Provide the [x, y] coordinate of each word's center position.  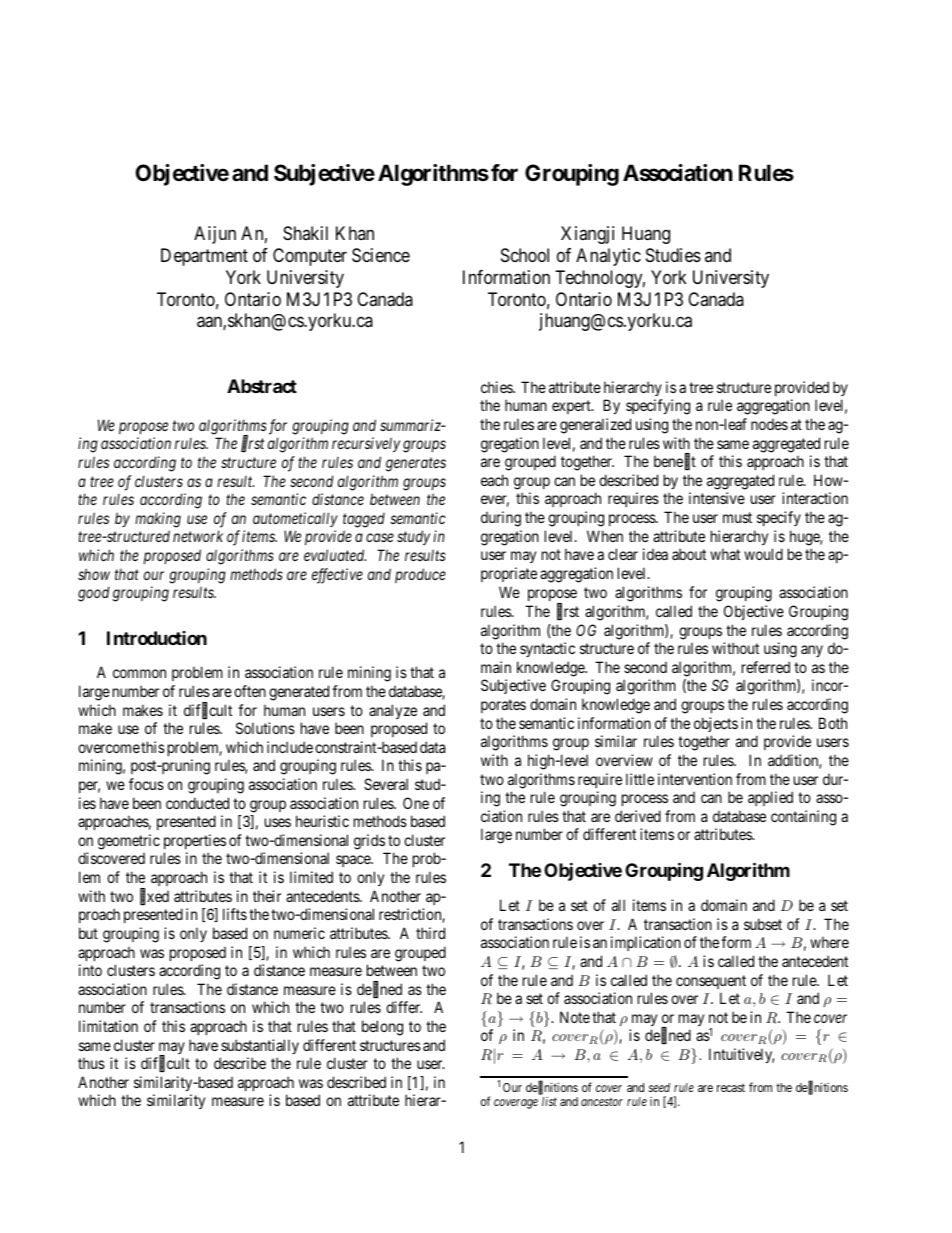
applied [770, 798]
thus [91, 1063]
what [725, 554]
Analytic [608, 257]
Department [204, 257]
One [416, 803]
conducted [197, 803]
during [501, 519]
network [198, 536]
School [525, 255]
